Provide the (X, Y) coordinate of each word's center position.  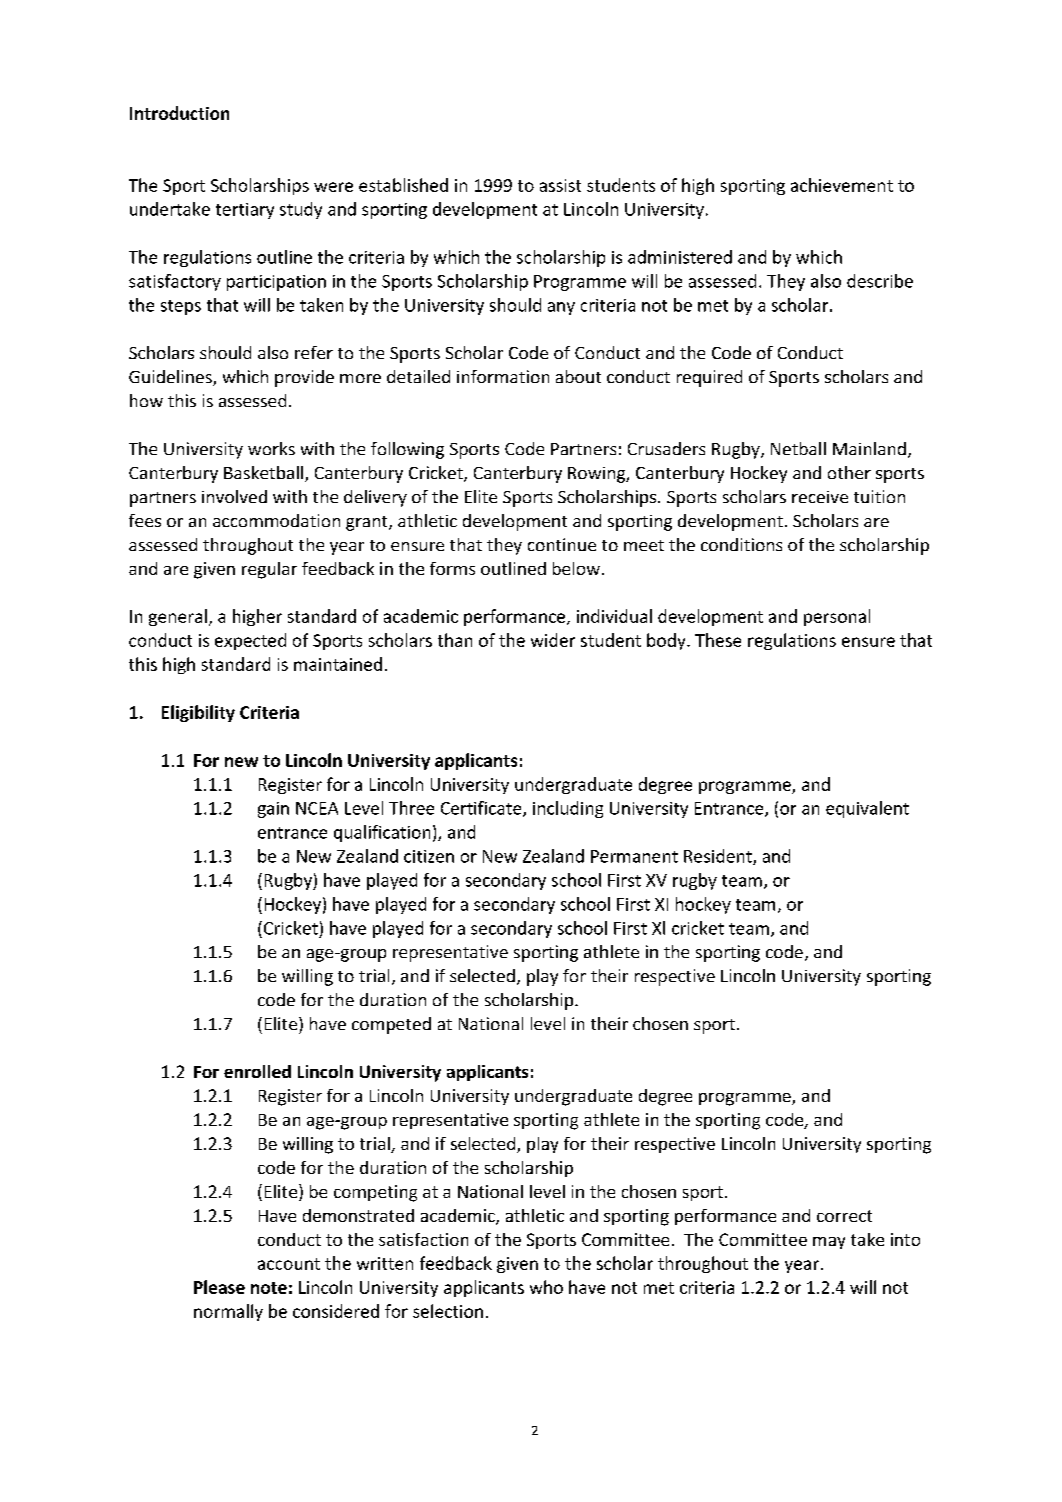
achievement (842, 185)
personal (837, 617)
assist (560, 185)
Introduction (179, 113)
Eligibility (198, 713)
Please (219, 1287)
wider (553, 640)
